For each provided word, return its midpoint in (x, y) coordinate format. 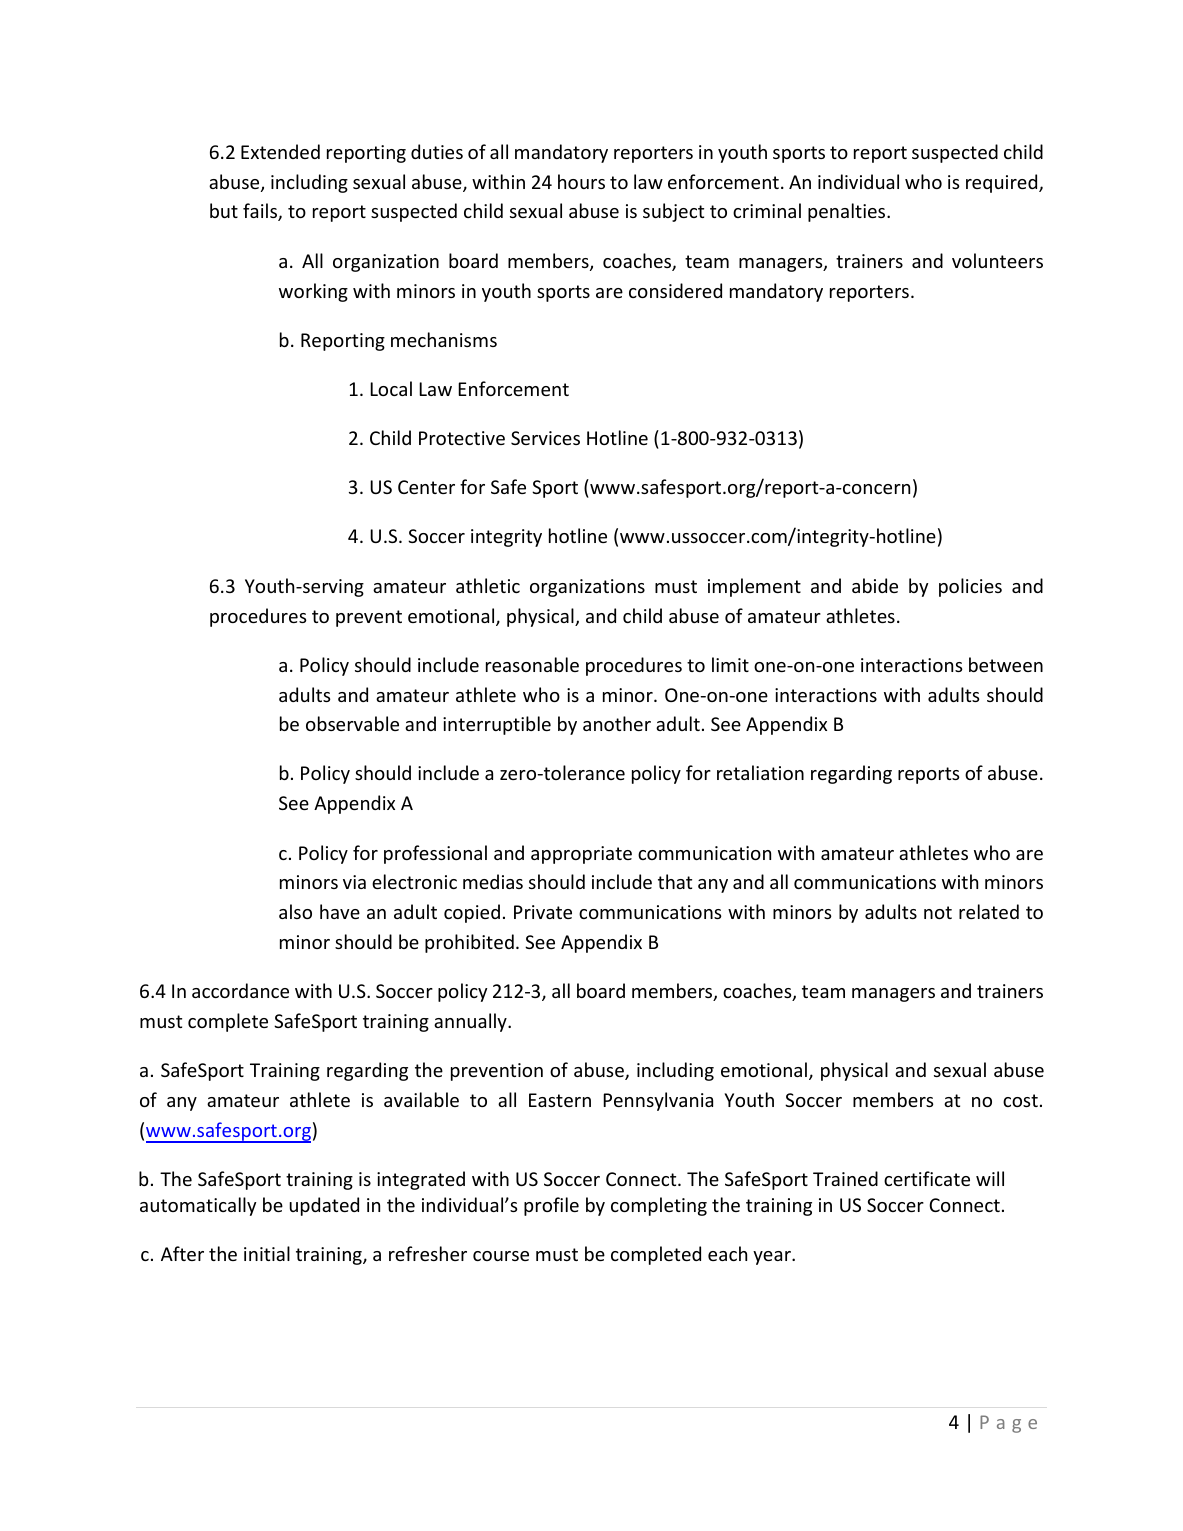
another (617, 723)
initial (267, 1253)
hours (581, 181)
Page (1008, 1424)
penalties (848, 212)
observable (352, 723)
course (501, 1256)
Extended (280, 151)
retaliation (760, 772)
